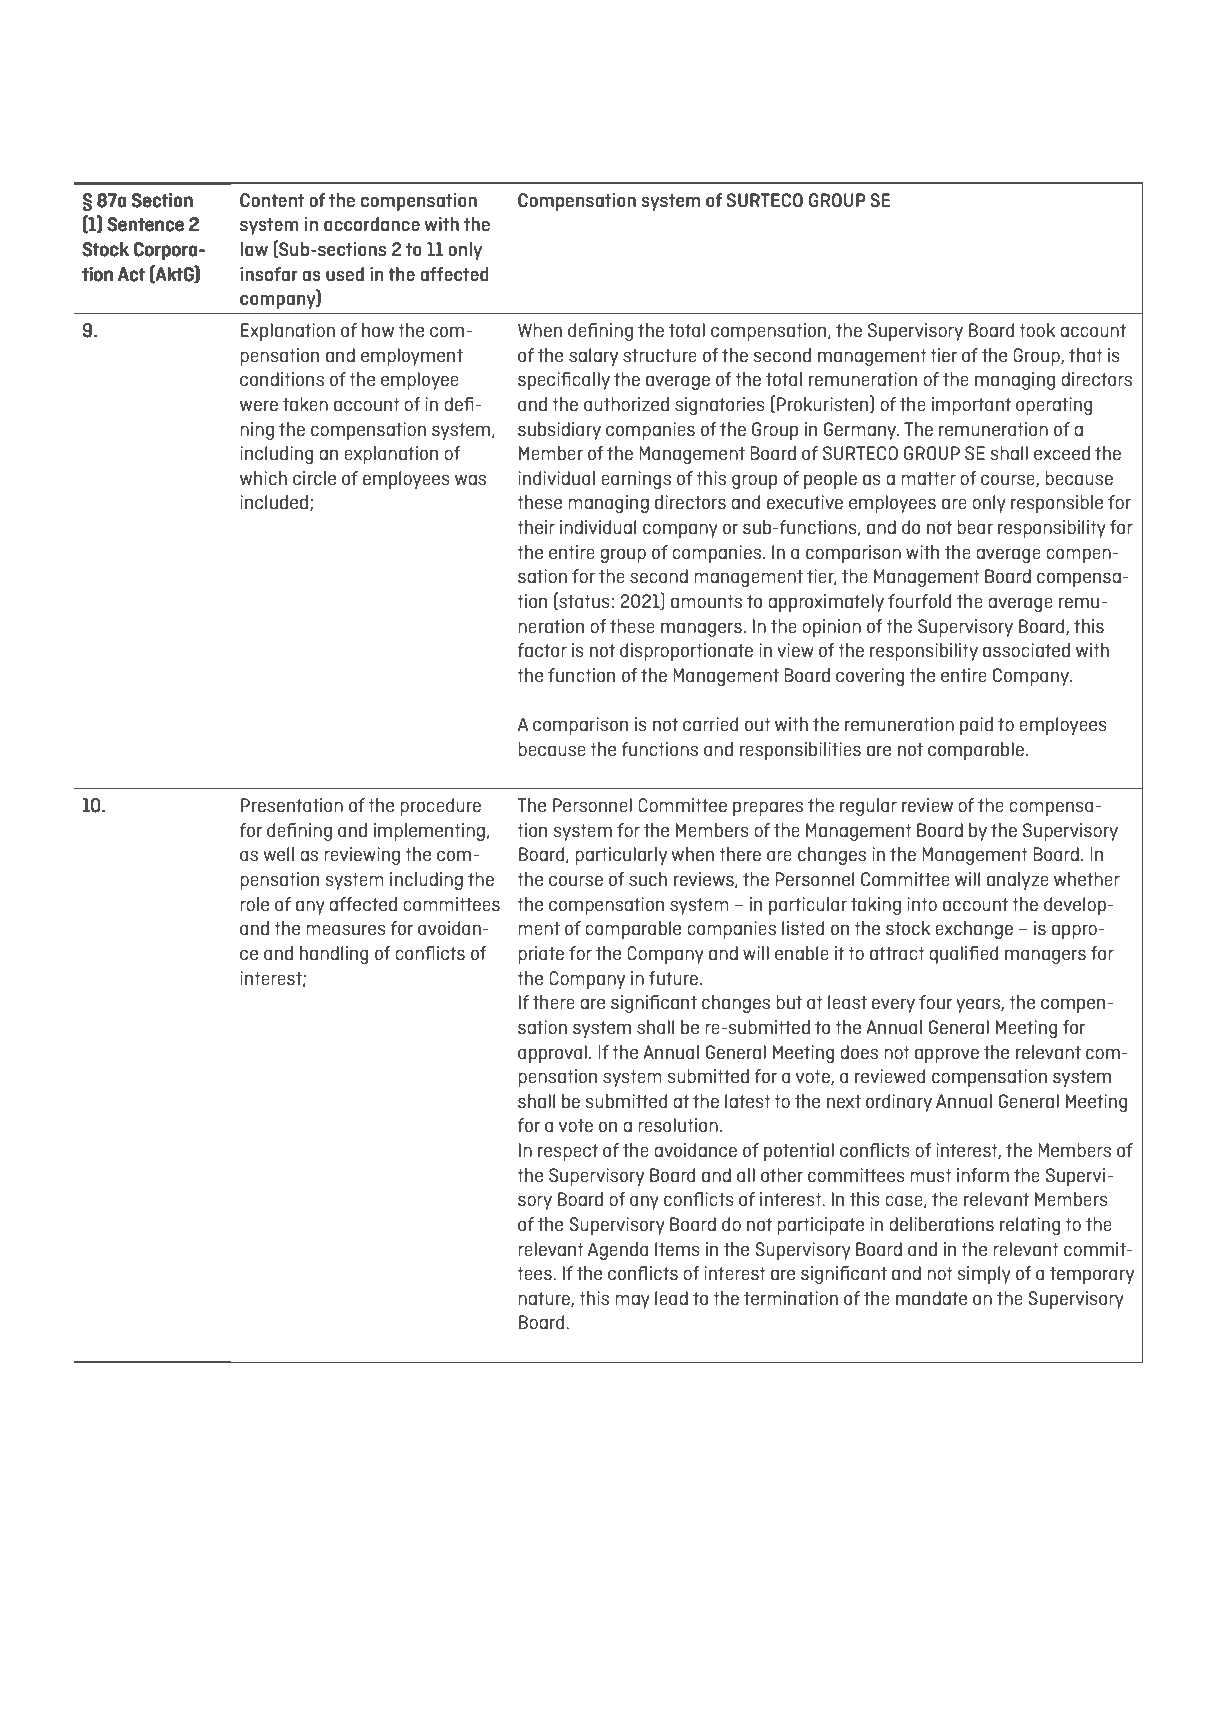 Image resolution: width=1222 pixels, height=1728 pixels. What do you see at coordinates (536, 527) in the screenshot?
I see `their` at bounding box center [536, 527].
